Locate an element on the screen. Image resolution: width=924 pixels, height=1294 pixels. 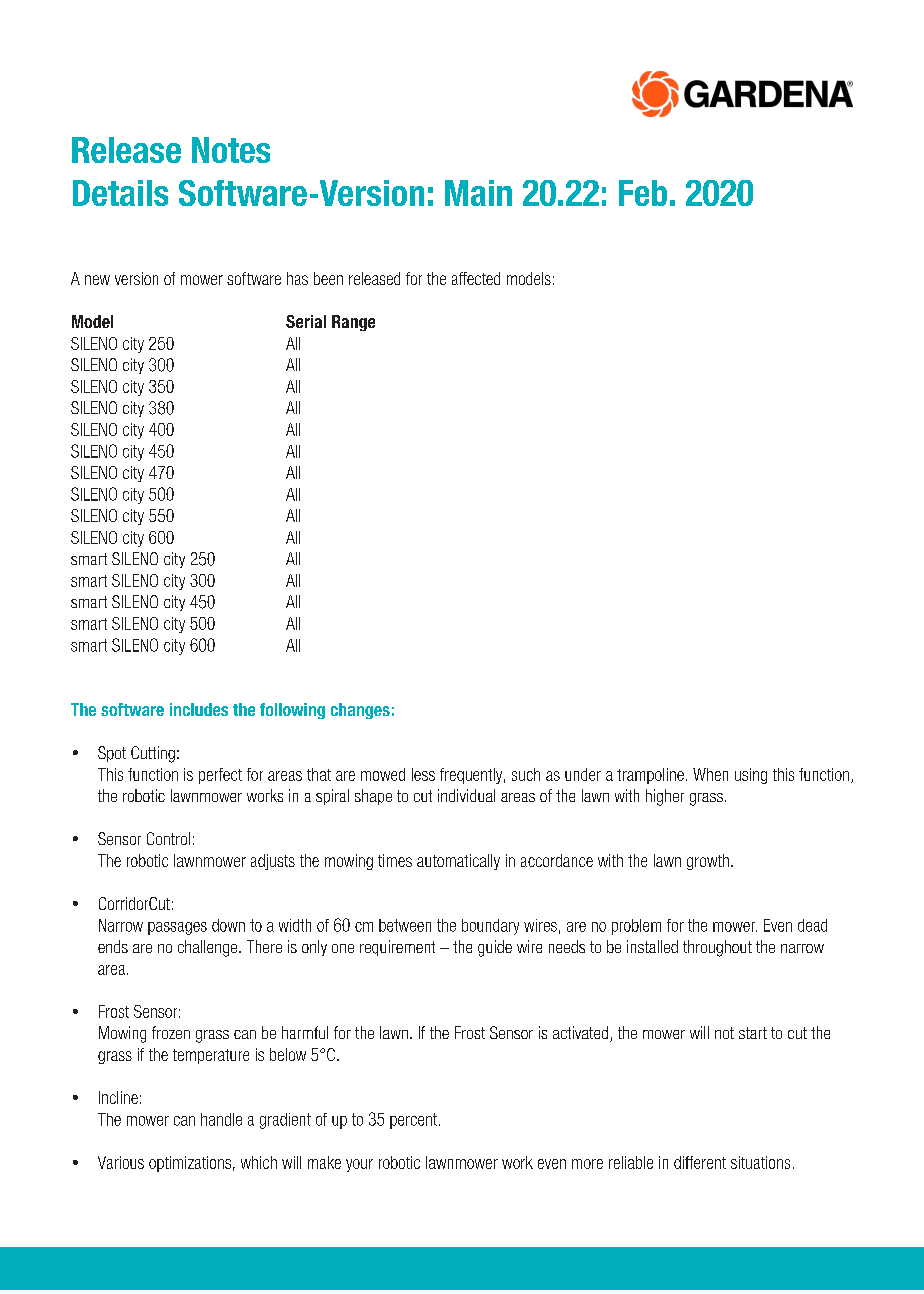
Range is located at coordinates (353, 323).
